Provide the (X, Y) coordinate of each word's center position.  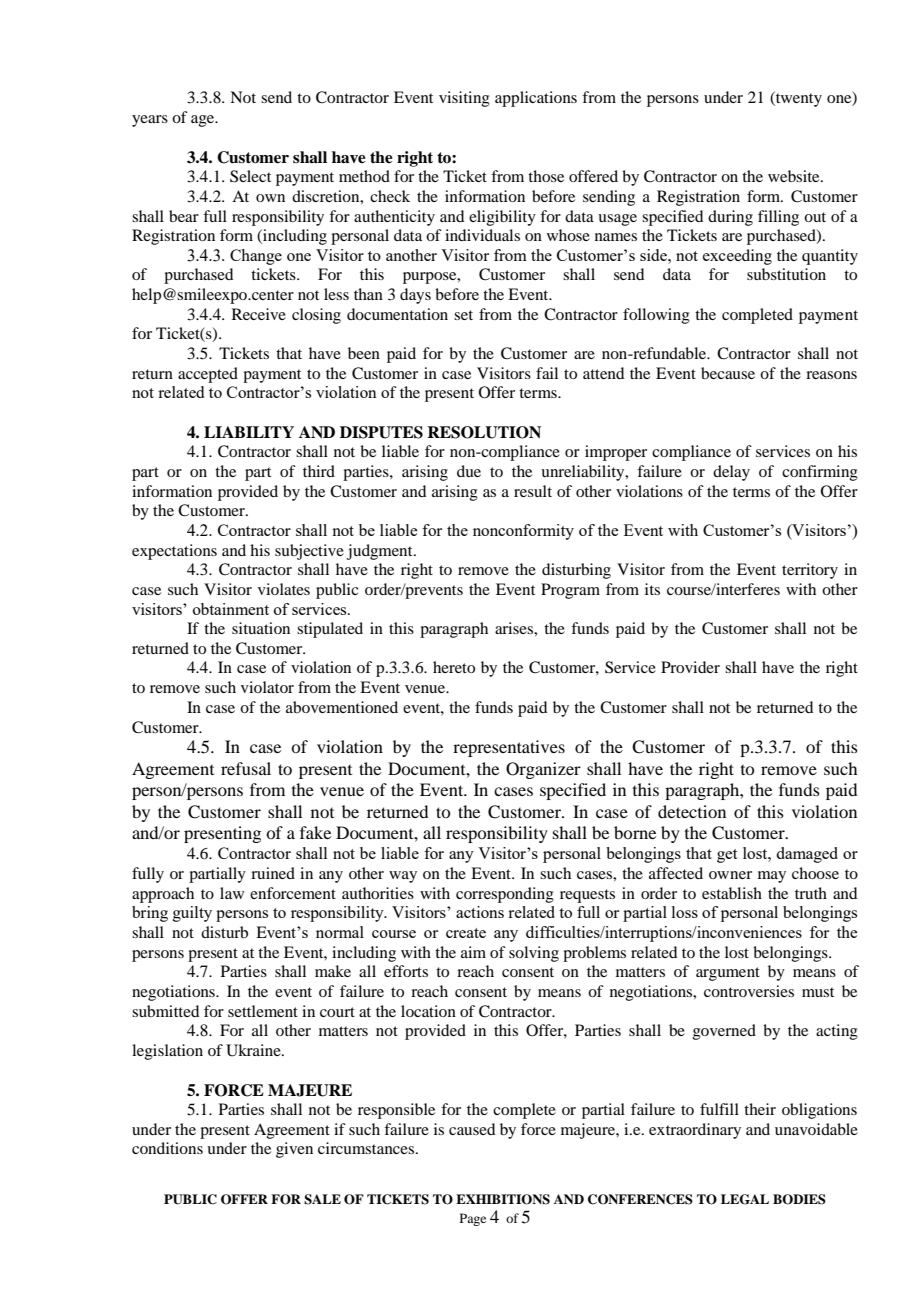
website (795, 176)
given (294, 1150)
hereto (454, 667)
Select (250, 176)
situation (261, 628)
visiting (464, 99)
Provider (690, 667)
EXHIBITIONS (503, 1199)
